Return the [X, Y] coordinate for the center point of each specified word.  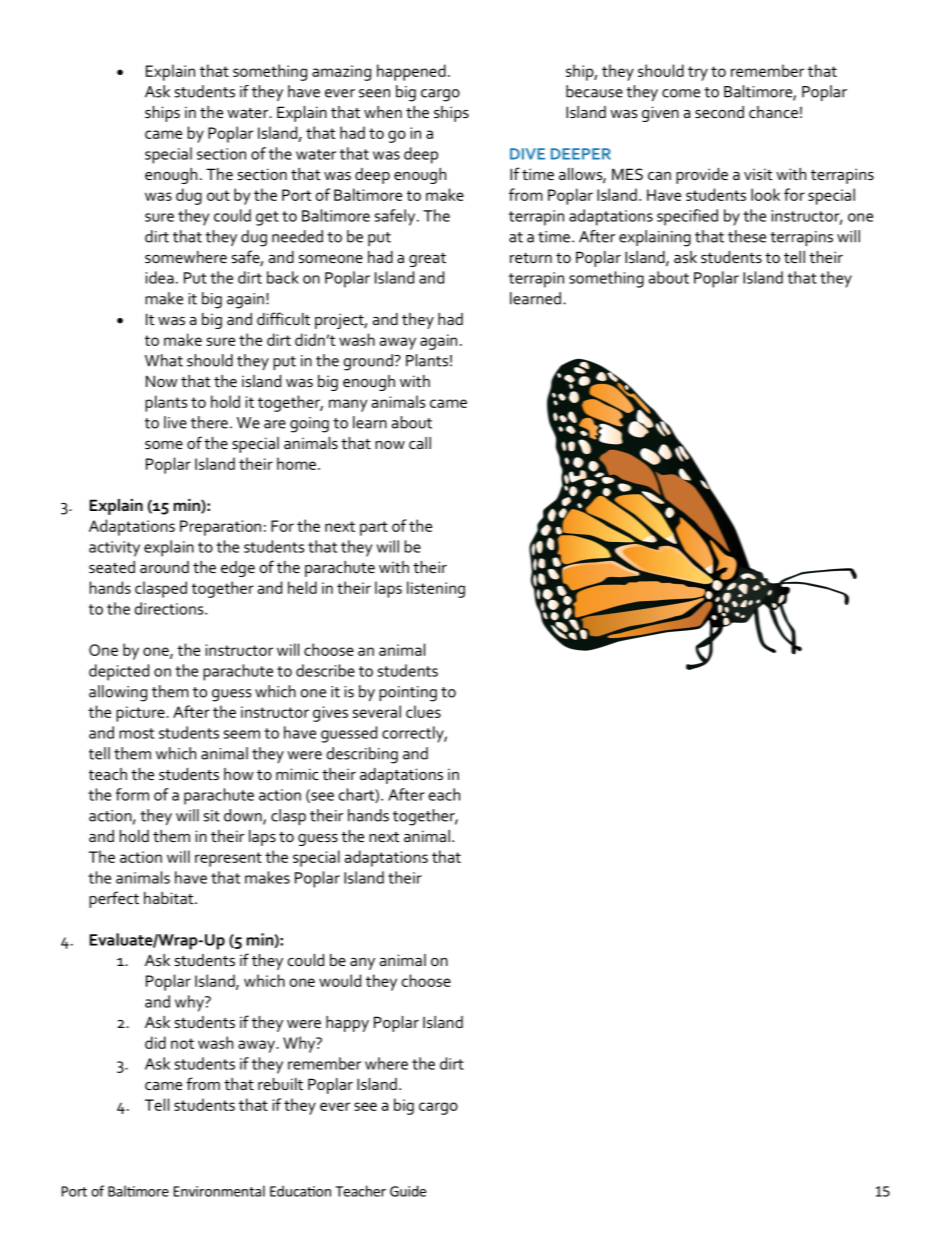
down [244, 816]
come [681, 93]
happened [411, 72]
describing [362, 755]
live [175, 422]
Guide [408, 1191]
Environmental [219, 1191]
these [747, 236]
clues [423, 711]
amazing [341, 73]
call [420, 443]
